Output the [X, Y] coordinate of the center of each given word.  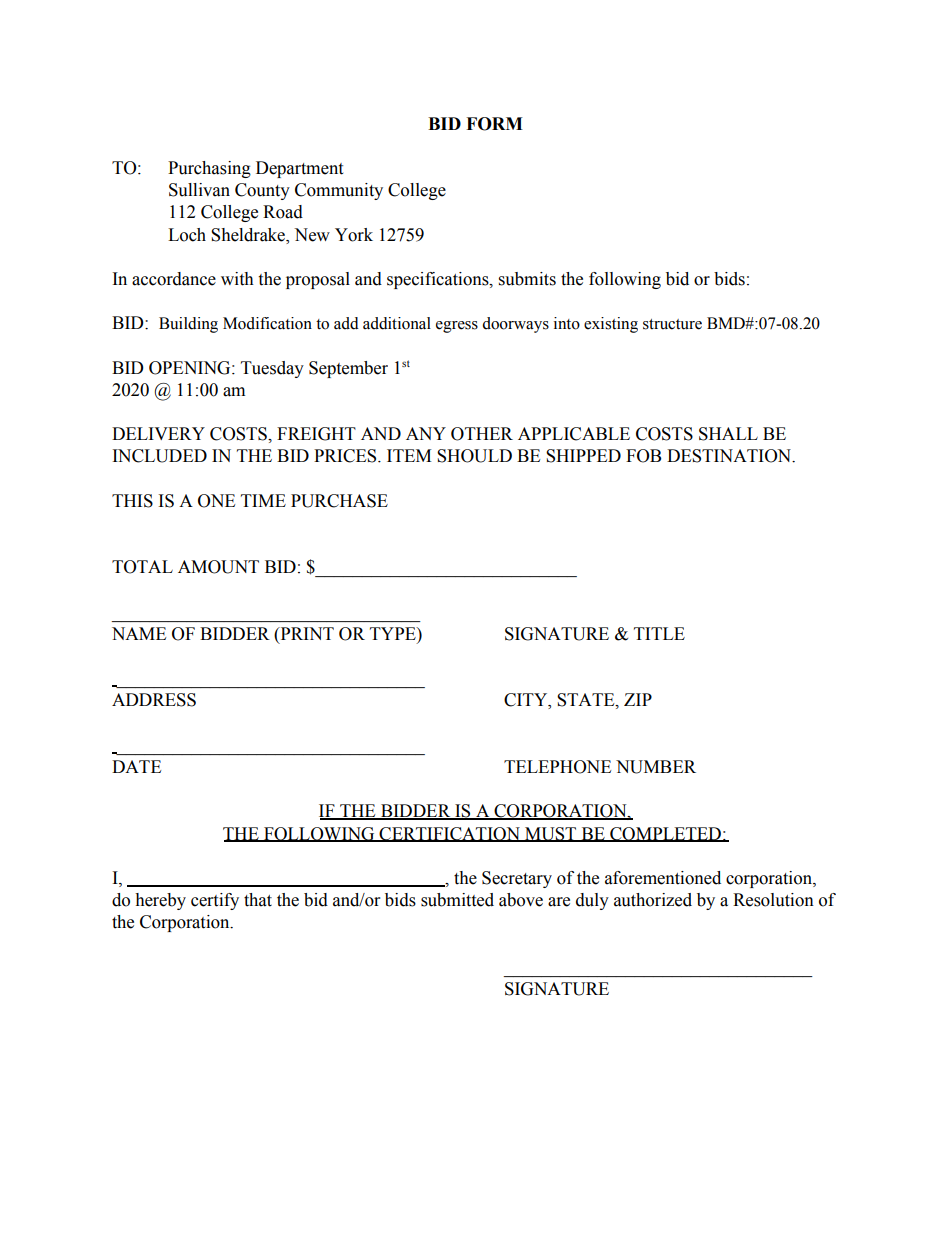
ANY [426, 433]
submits [527, 279]
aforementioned [663, 878]
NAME [139, 633]
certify [215, 901]
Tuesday [272, 369]
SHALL [728, 434]
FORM [494, 124]
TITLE [659, 633]
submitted [457, 900]
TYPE [394, 633]
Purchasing [209, 169]
